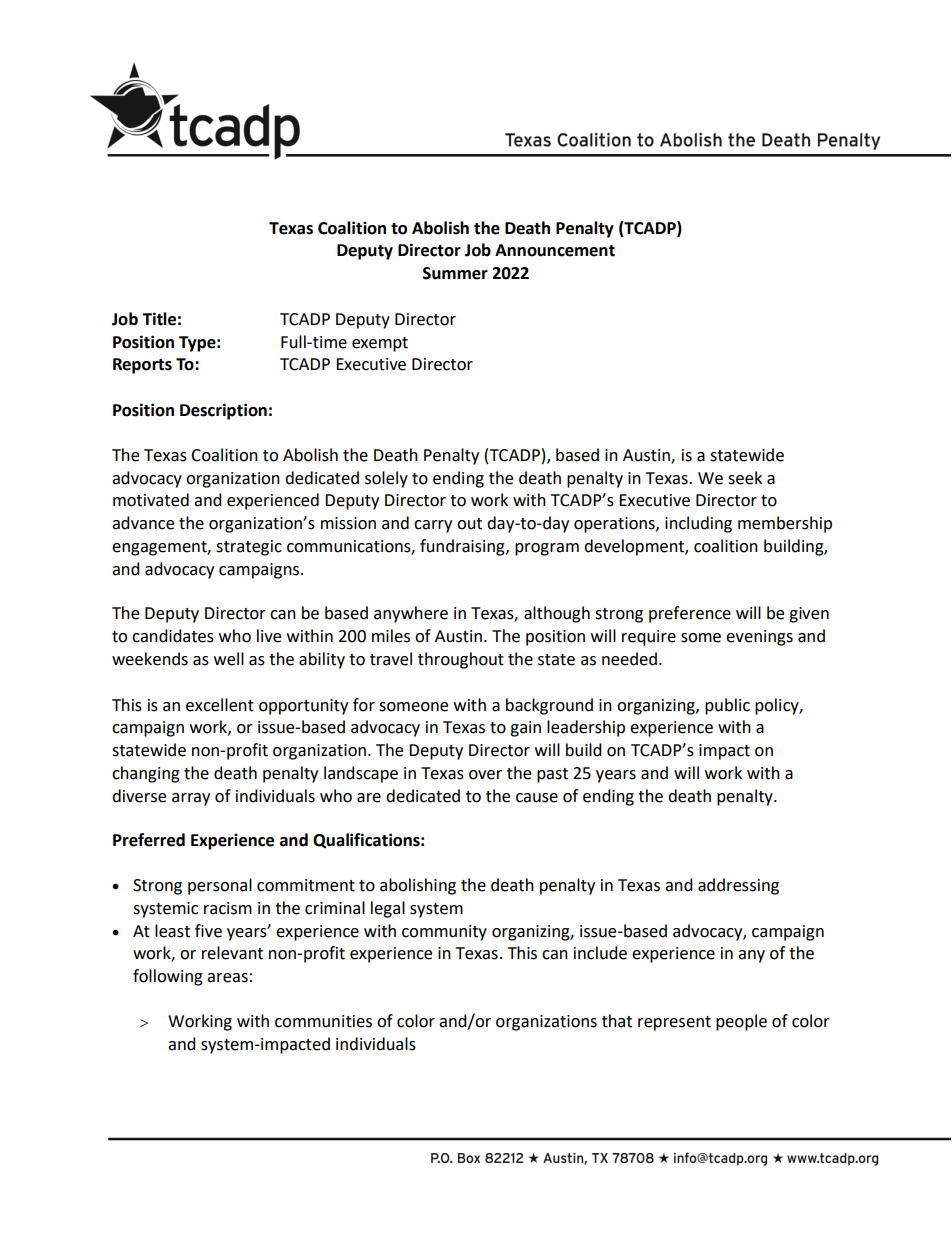  Describe the element at coordinates (455, 273) in the screenshot. I see `Summer` at that location.
